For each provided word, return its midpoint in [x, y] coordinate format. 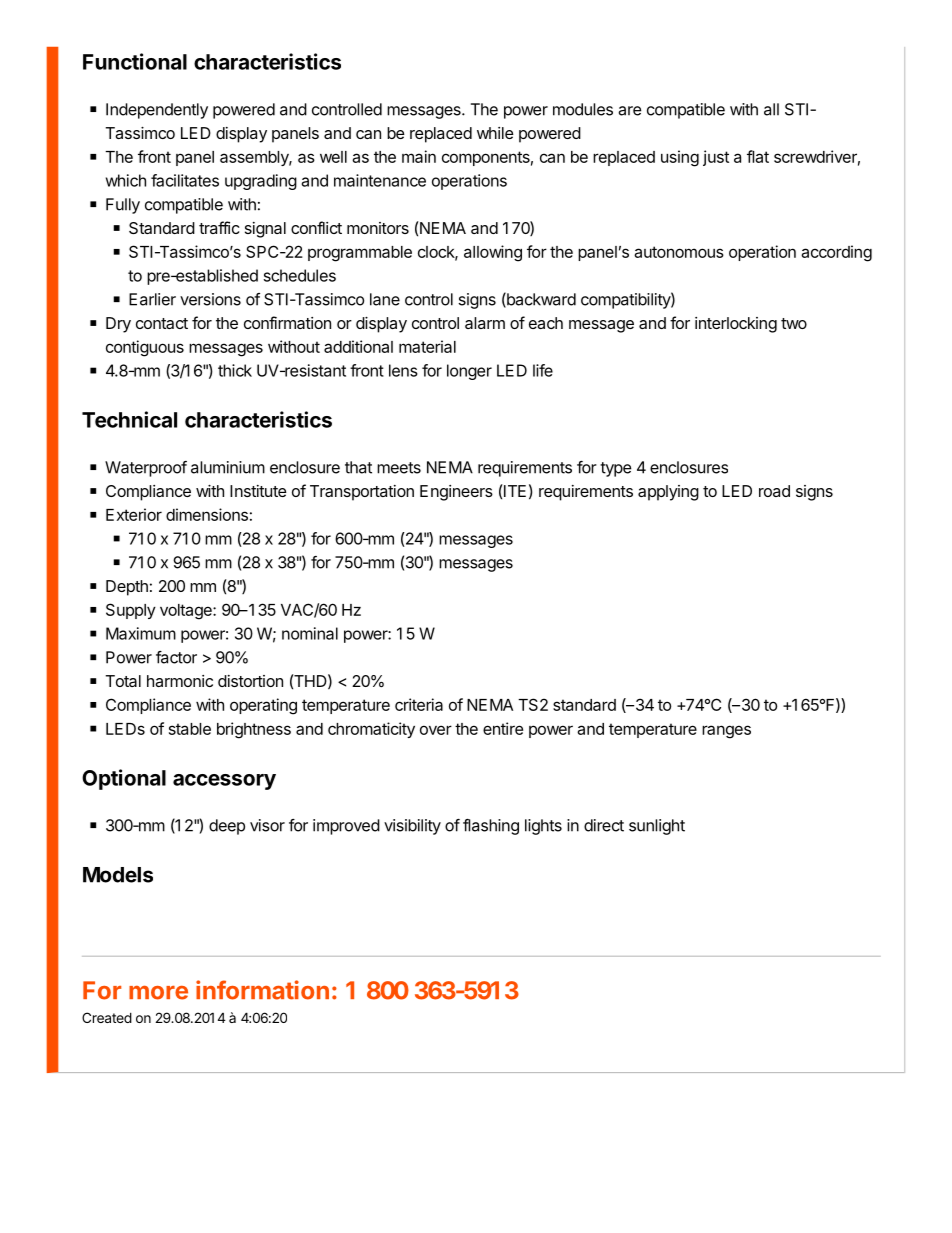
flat [758, 156]
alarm [485, 323]
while [495, 133]
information [262, 990]
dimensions [207, 514]
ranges [726, 732]
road [774, 491]
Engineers [456, 493]
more [158, 992]
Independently [157, 111]
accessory [224, 782]
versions [210, 299]
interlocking [736, 325]
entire [503, 728]
